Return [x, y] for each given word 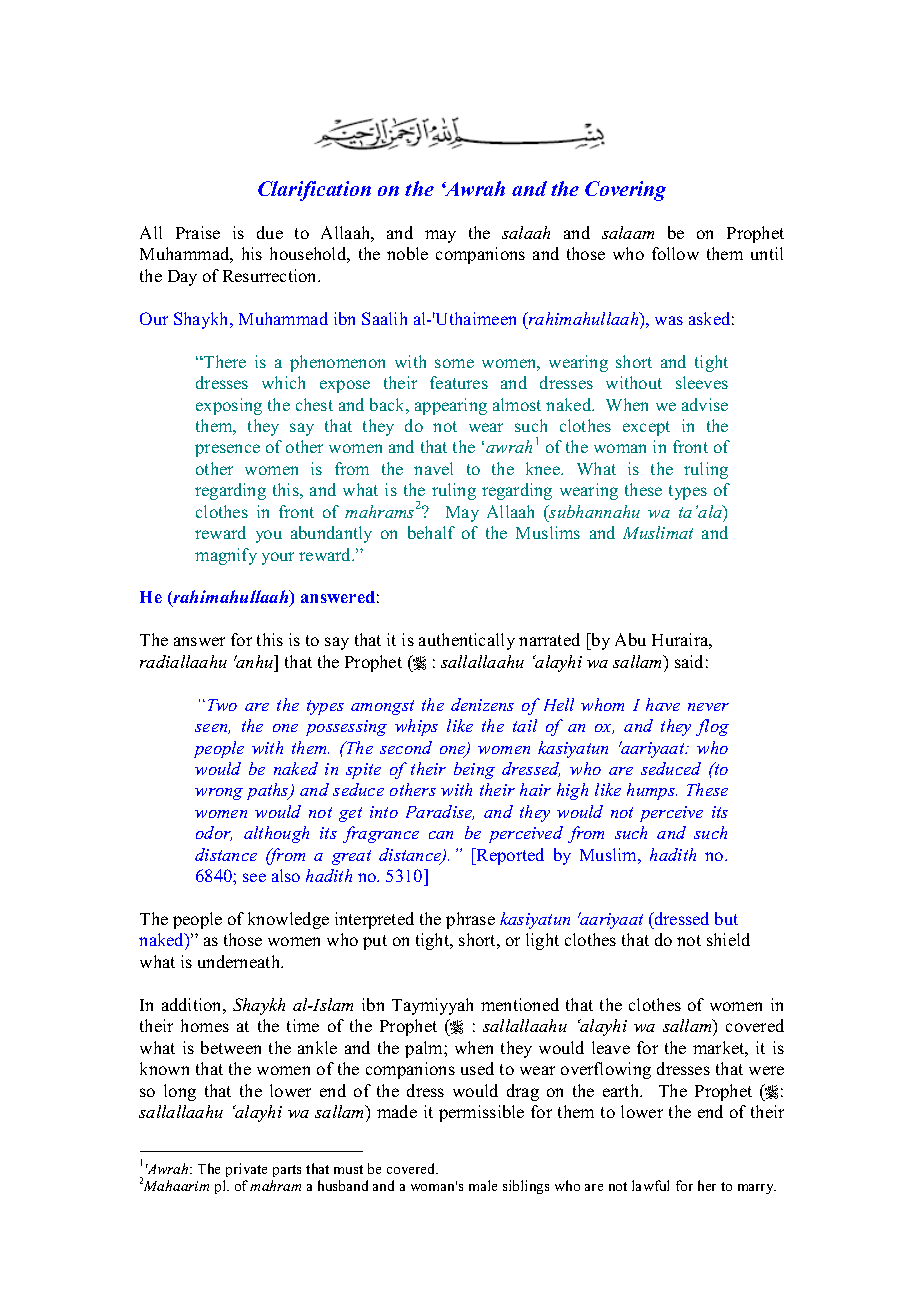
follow [675, 253]
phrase [470, 920]
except [646, 428]
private [246, 1170]
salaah [526, 232]
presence [227, 450]
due [270, 232]
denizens [482, 704]
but [726, 918]
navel [433, 468]
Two [222, 705]
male [483, 1185]
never [708, 707]
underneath [240, 961]
